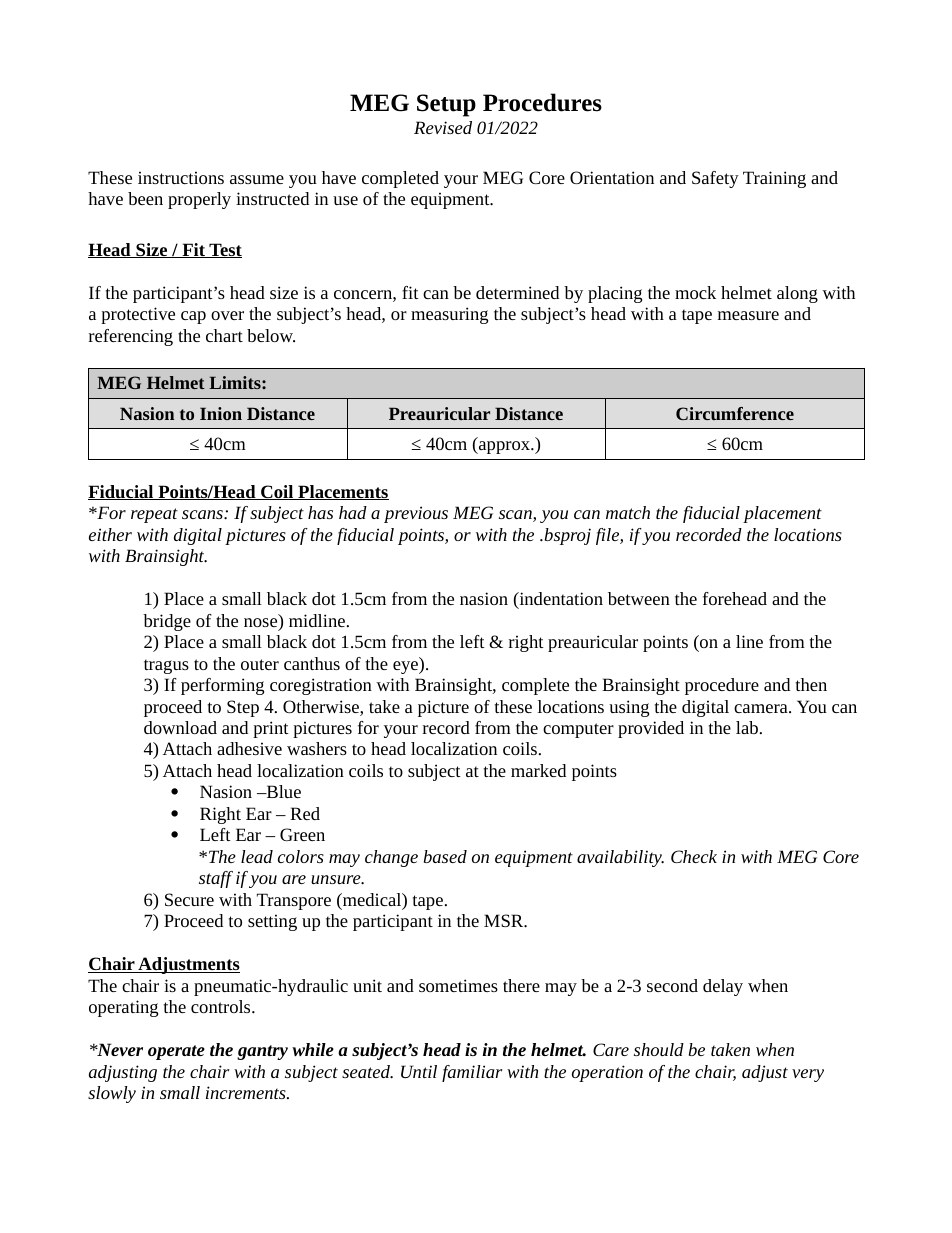 Image resolution: width=952 pixels, height=1233 pixels. What do you see at coordinates (181, 177) in the document?
I see `instructions` at bounding box center [181, 177].
